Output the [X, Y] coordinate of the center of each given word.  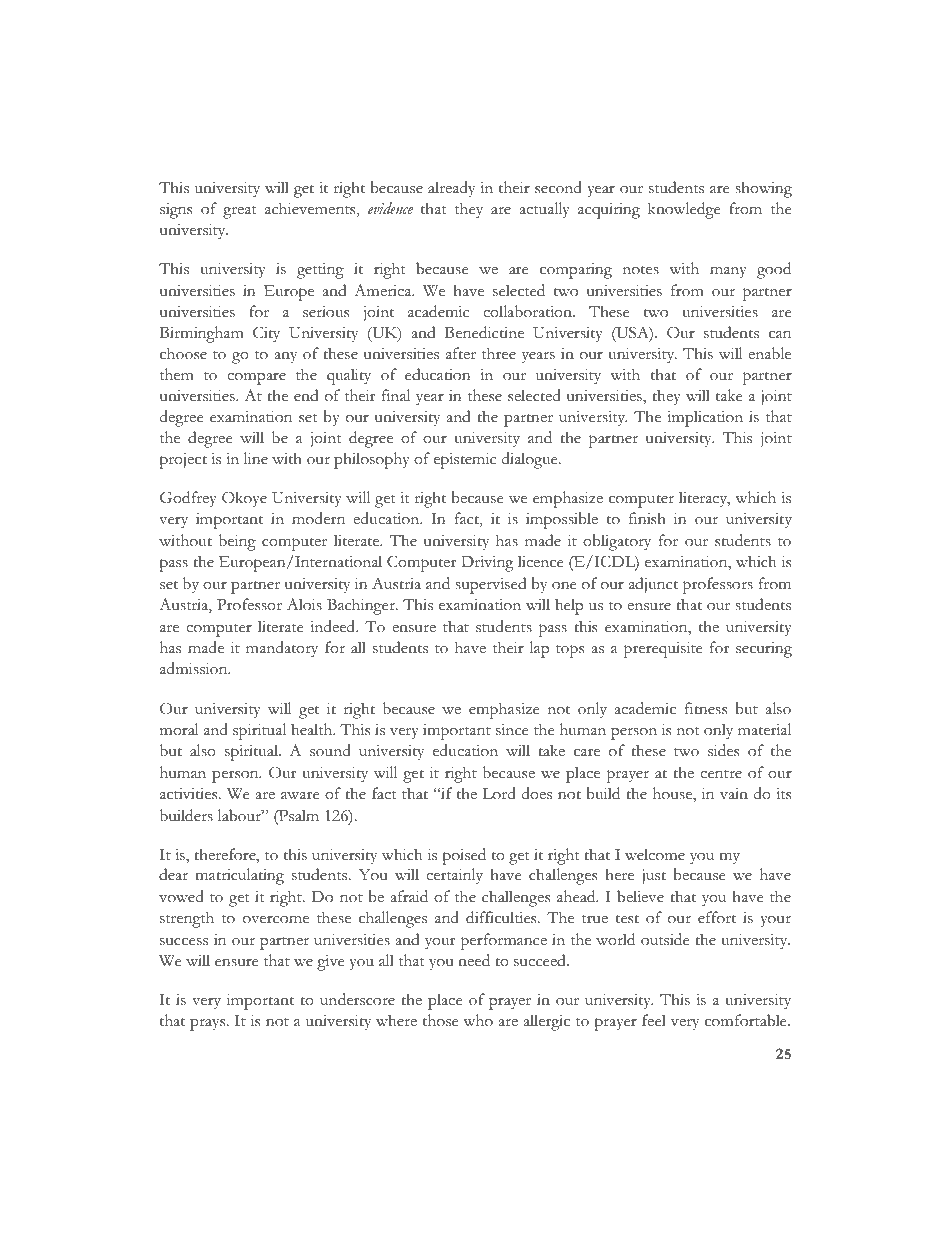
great [240, 212]
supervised [490, 585]
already [451, 189]
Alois [304, 604]
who [478, 1020]
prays [209, 1024]
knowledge [684, 210]
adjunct [653, 585]
